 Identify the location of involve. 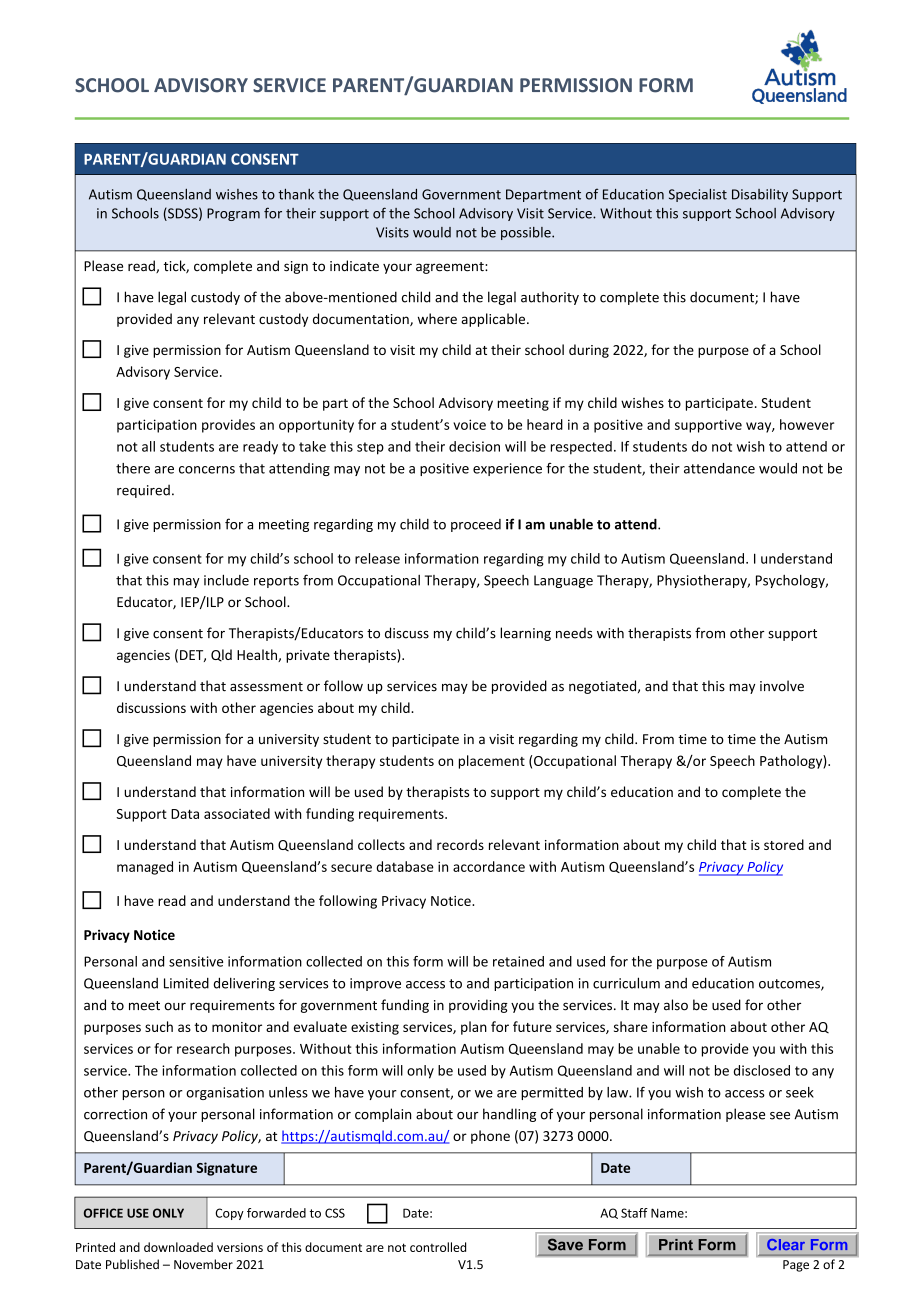
(782, 686).
